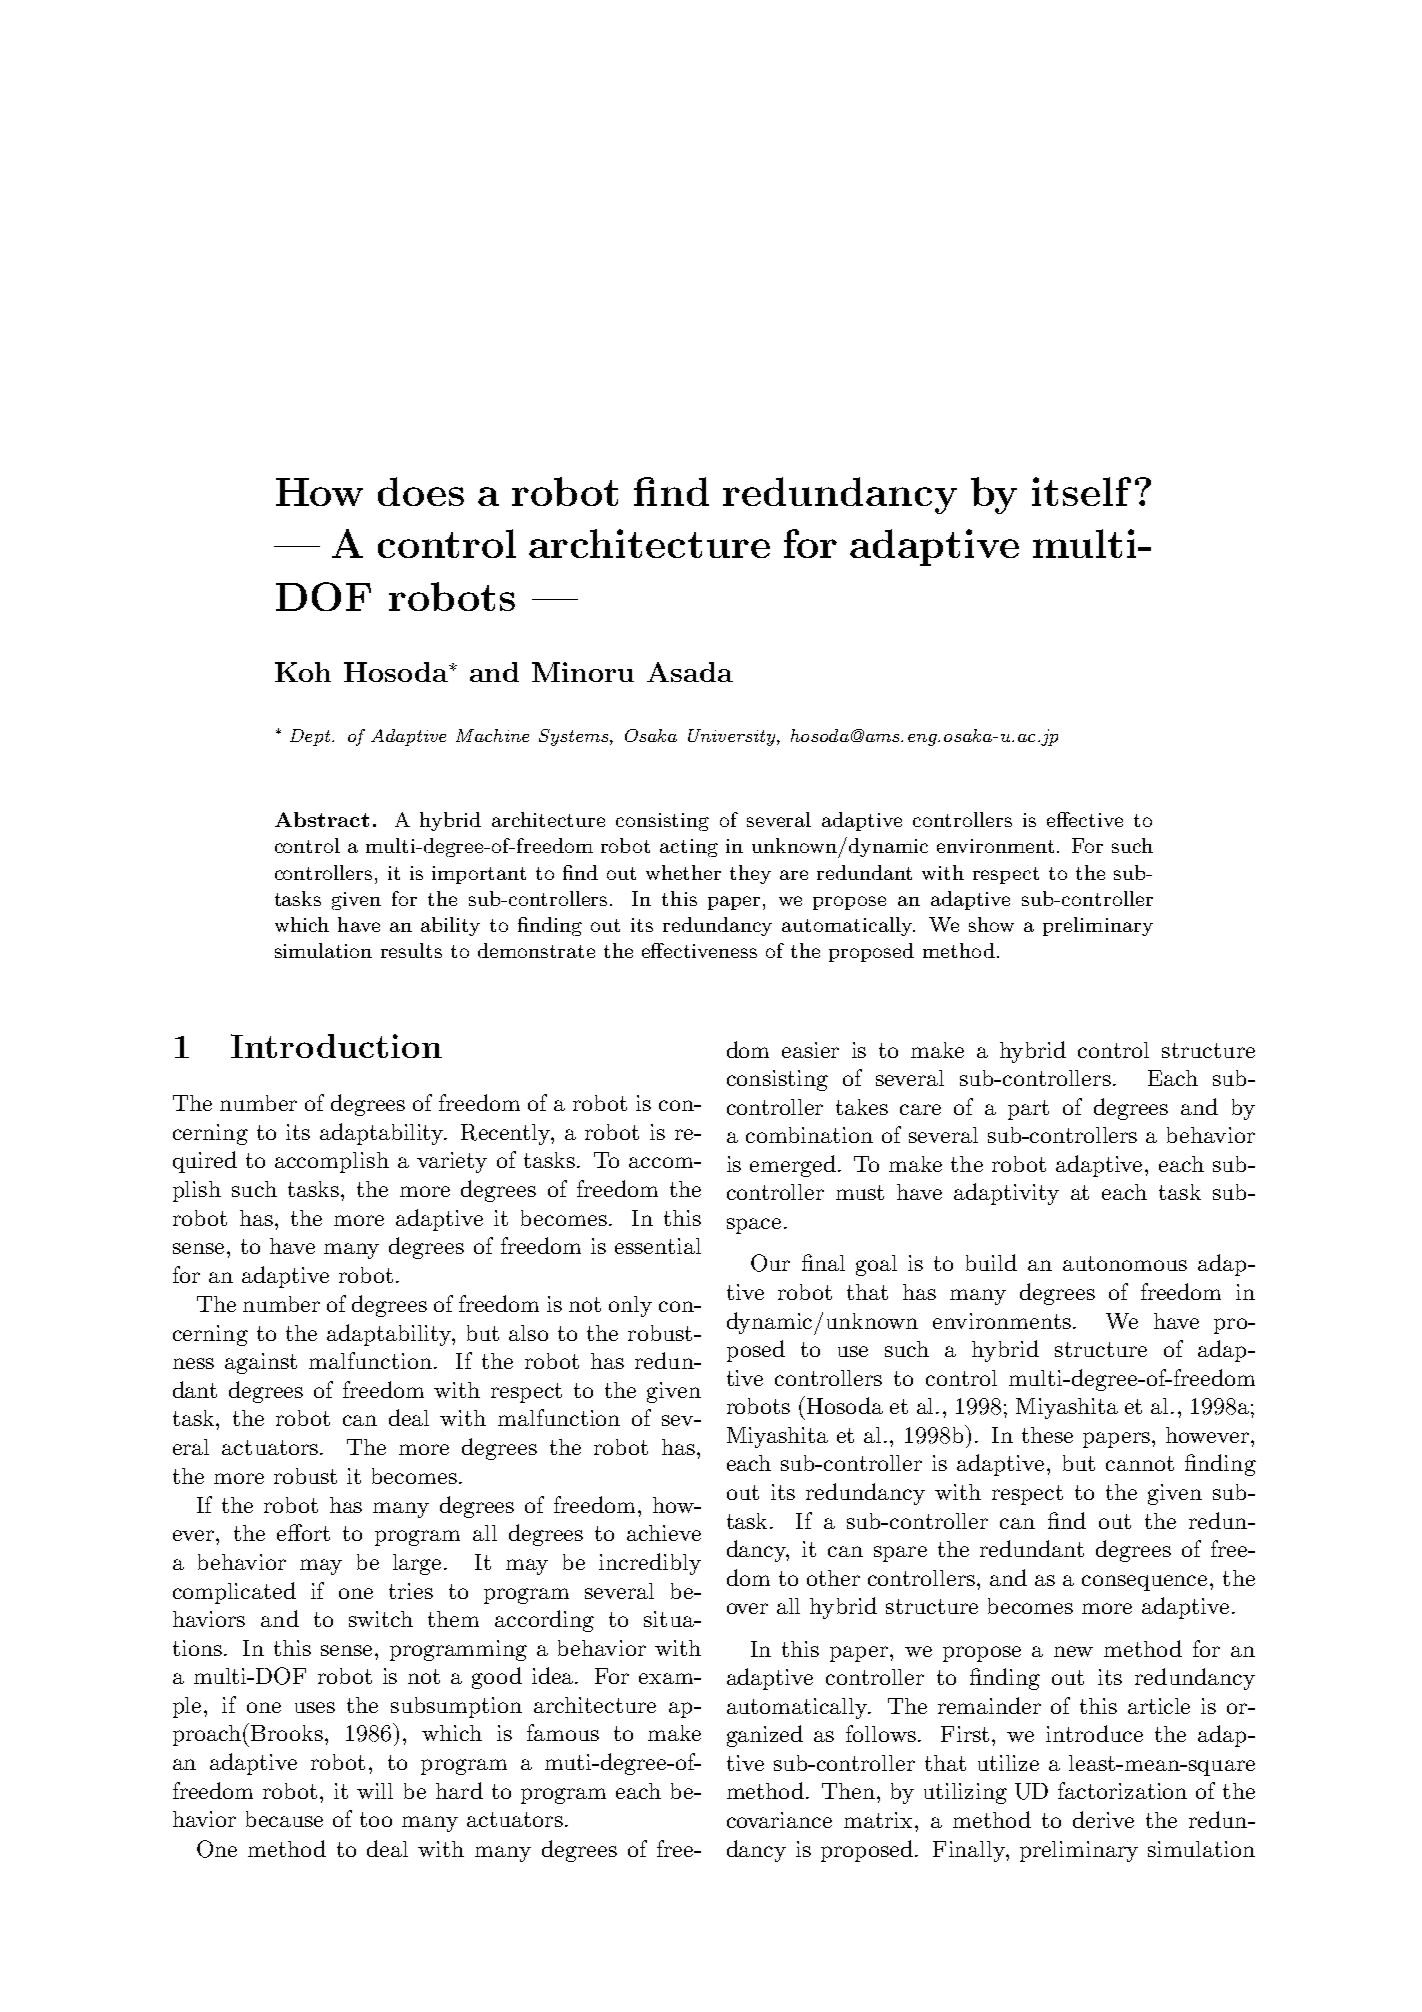 This screenshot has height=2012, width=1422. What do you see at coordinates (411, 950) in the screenshot?
I see `results` at bounding box center [411, 950].
